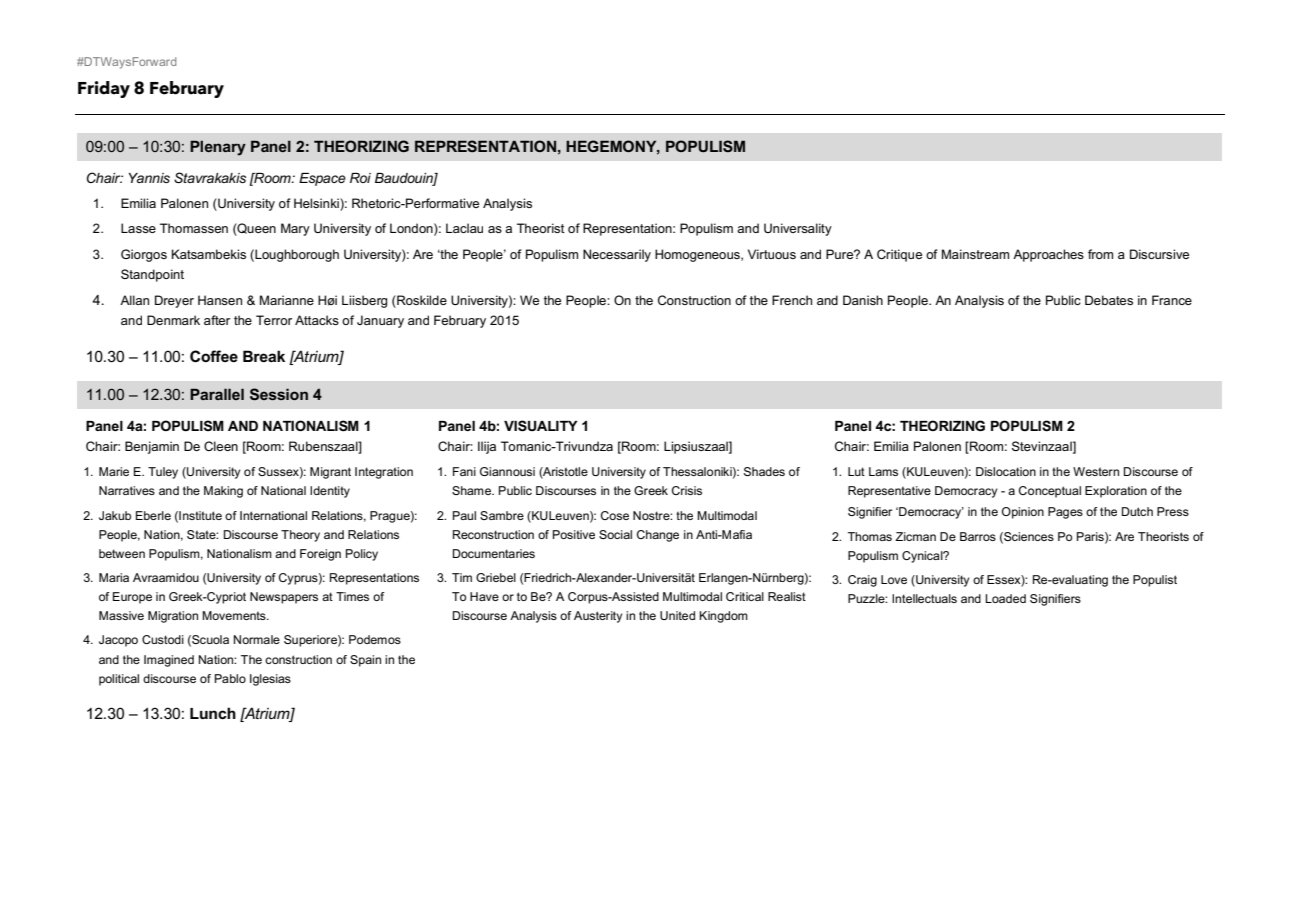  I want to click on Crisis, so click(687, 490).
